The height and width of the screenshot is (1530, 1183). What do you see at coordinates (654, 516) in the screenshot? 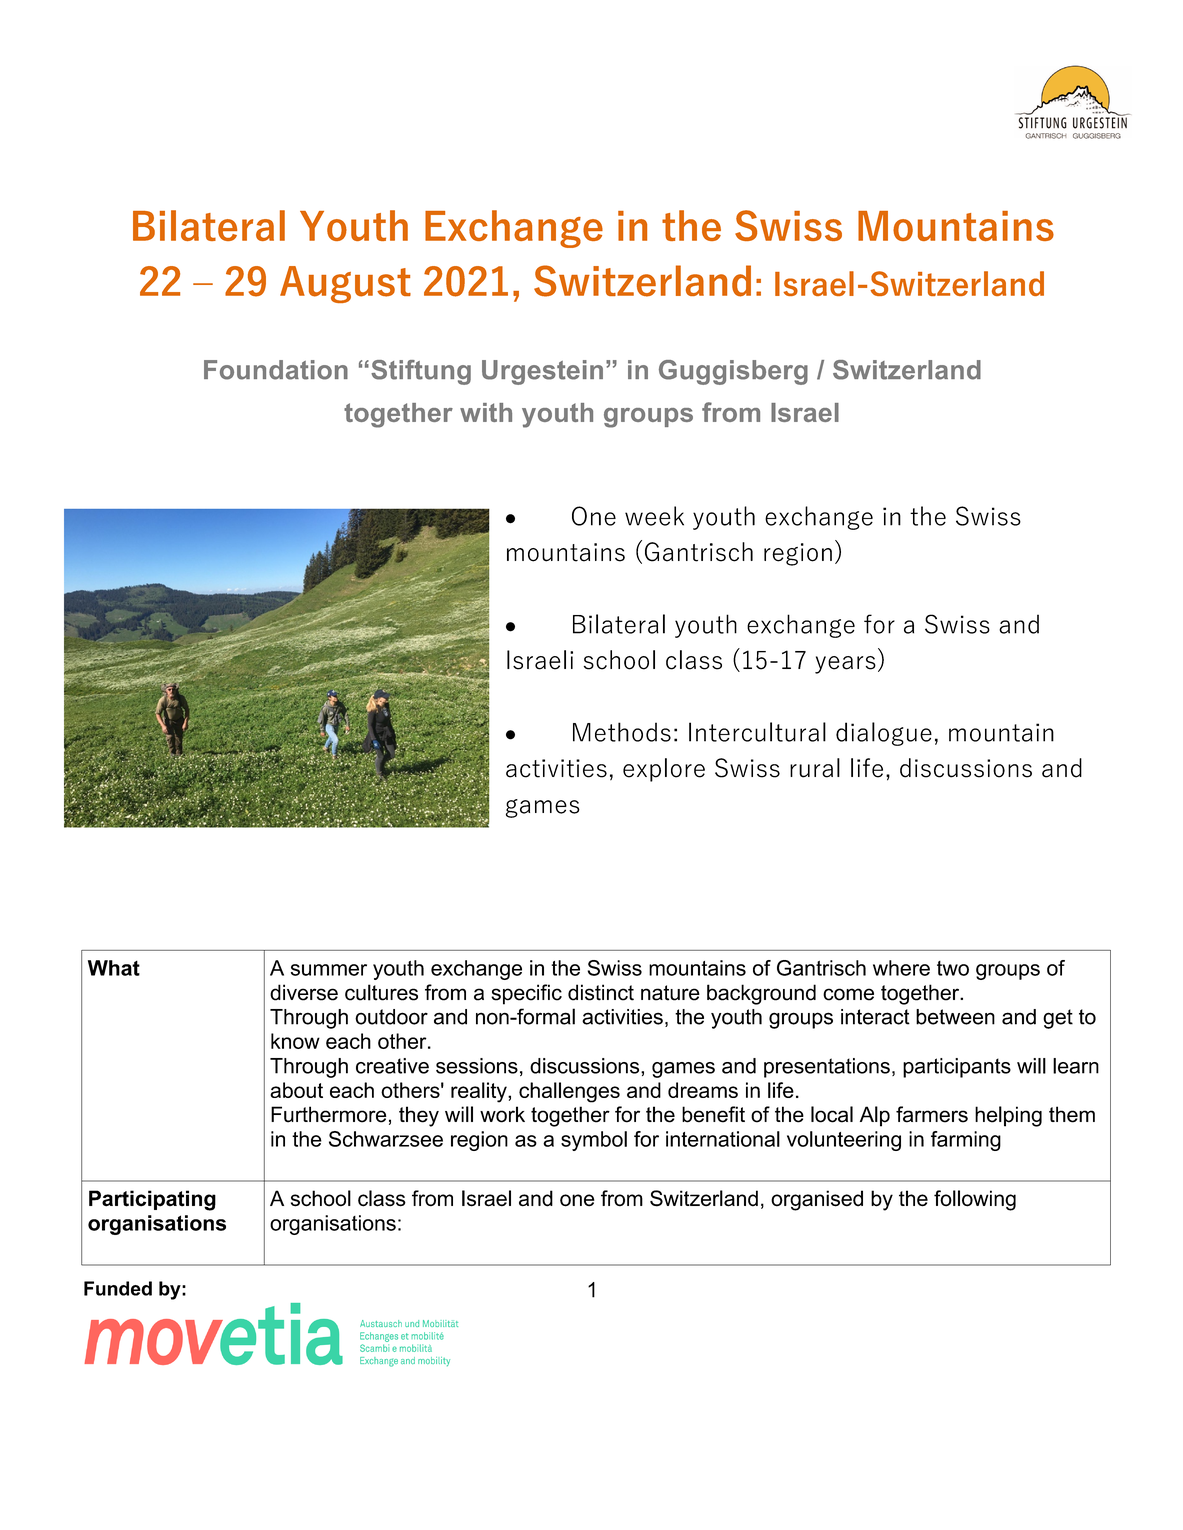
I see `week` at bounding box center [654, 516].
